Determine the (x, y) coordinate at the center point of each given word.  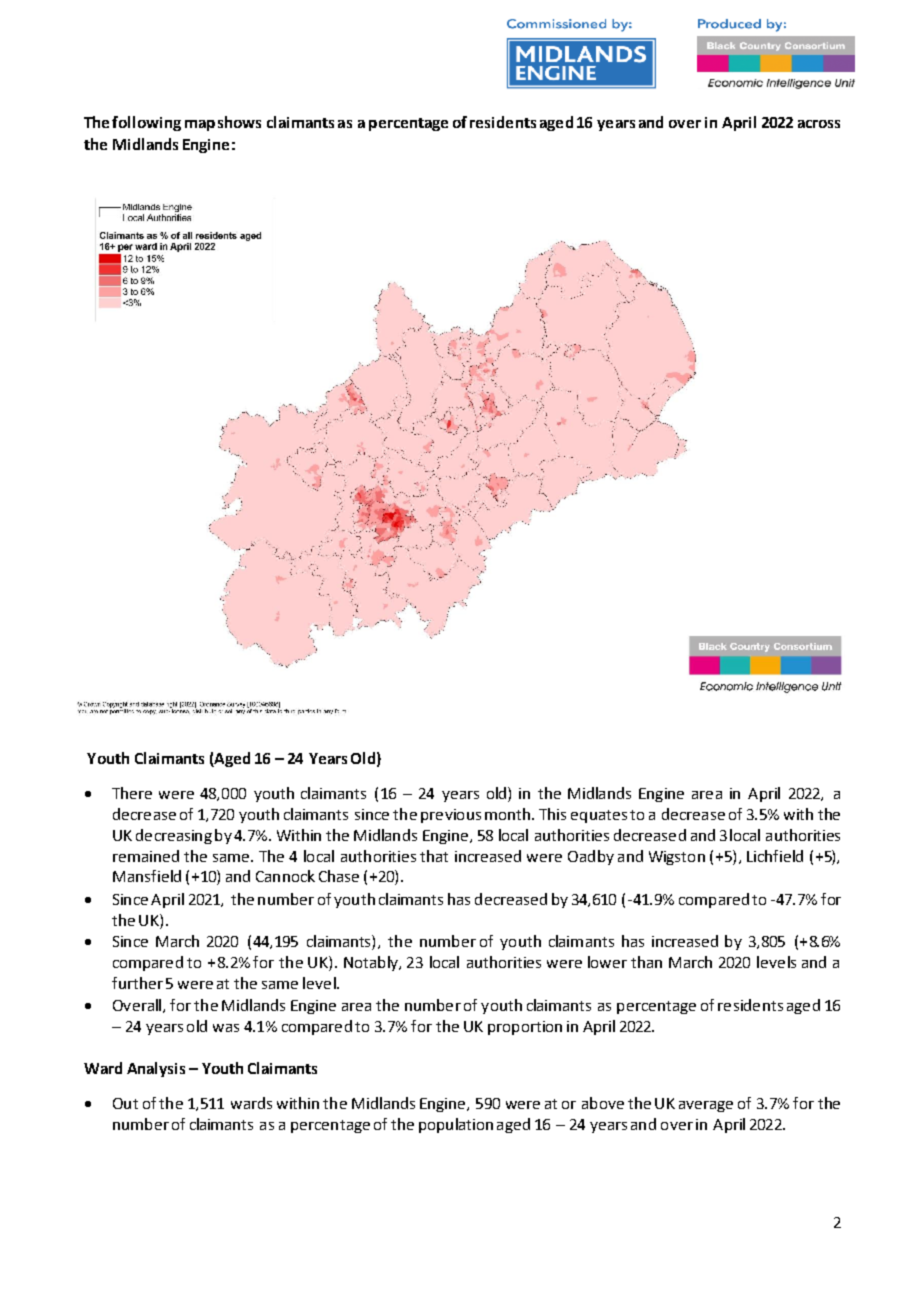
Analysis (156, 1069)
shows (239, 122)
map (200, 125)
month (509, 814)
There (132, 793)
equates (599, 816)
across (819, 124)
